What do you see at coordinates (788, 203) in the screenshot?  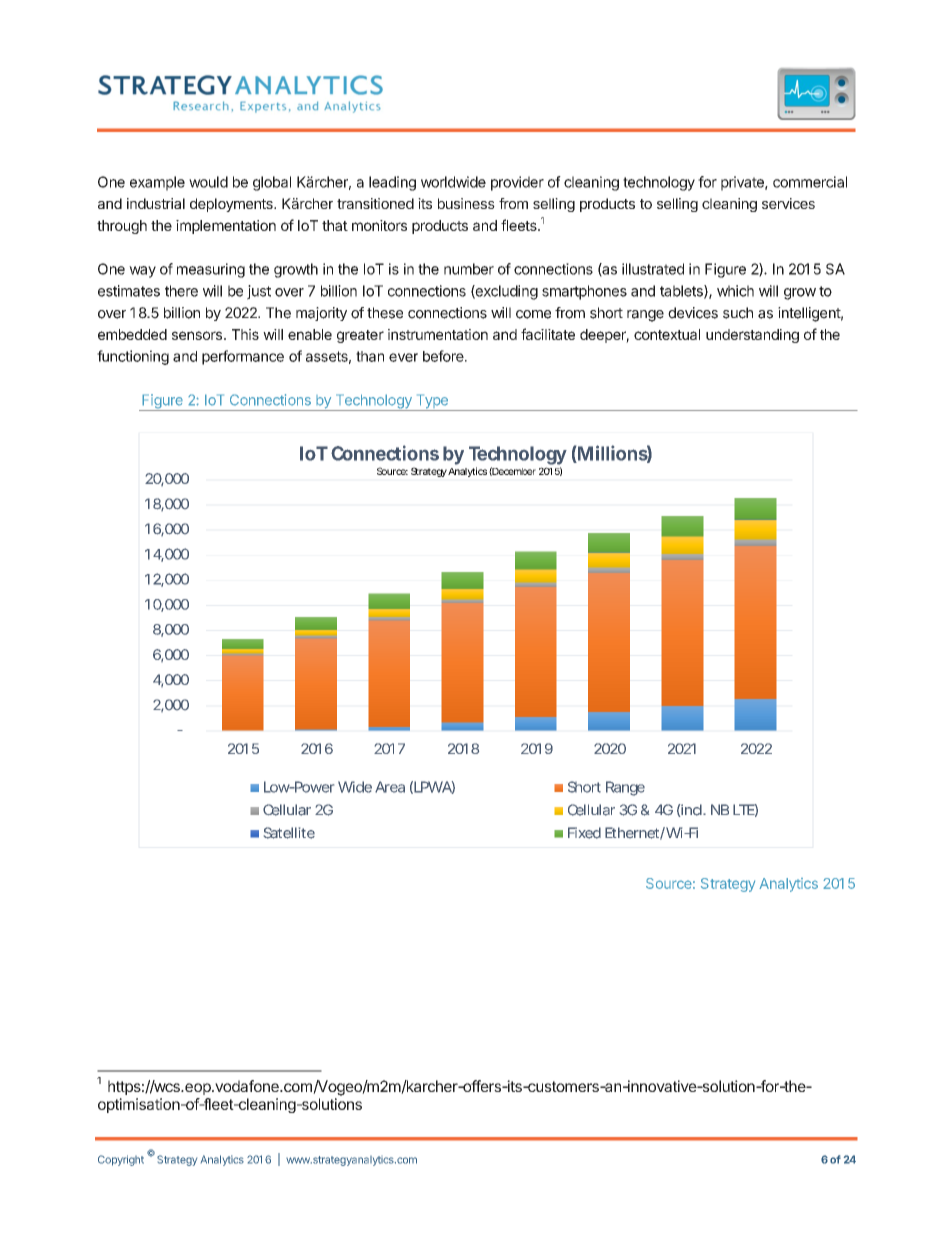 I see `services` at bounding box center [788, 203].
